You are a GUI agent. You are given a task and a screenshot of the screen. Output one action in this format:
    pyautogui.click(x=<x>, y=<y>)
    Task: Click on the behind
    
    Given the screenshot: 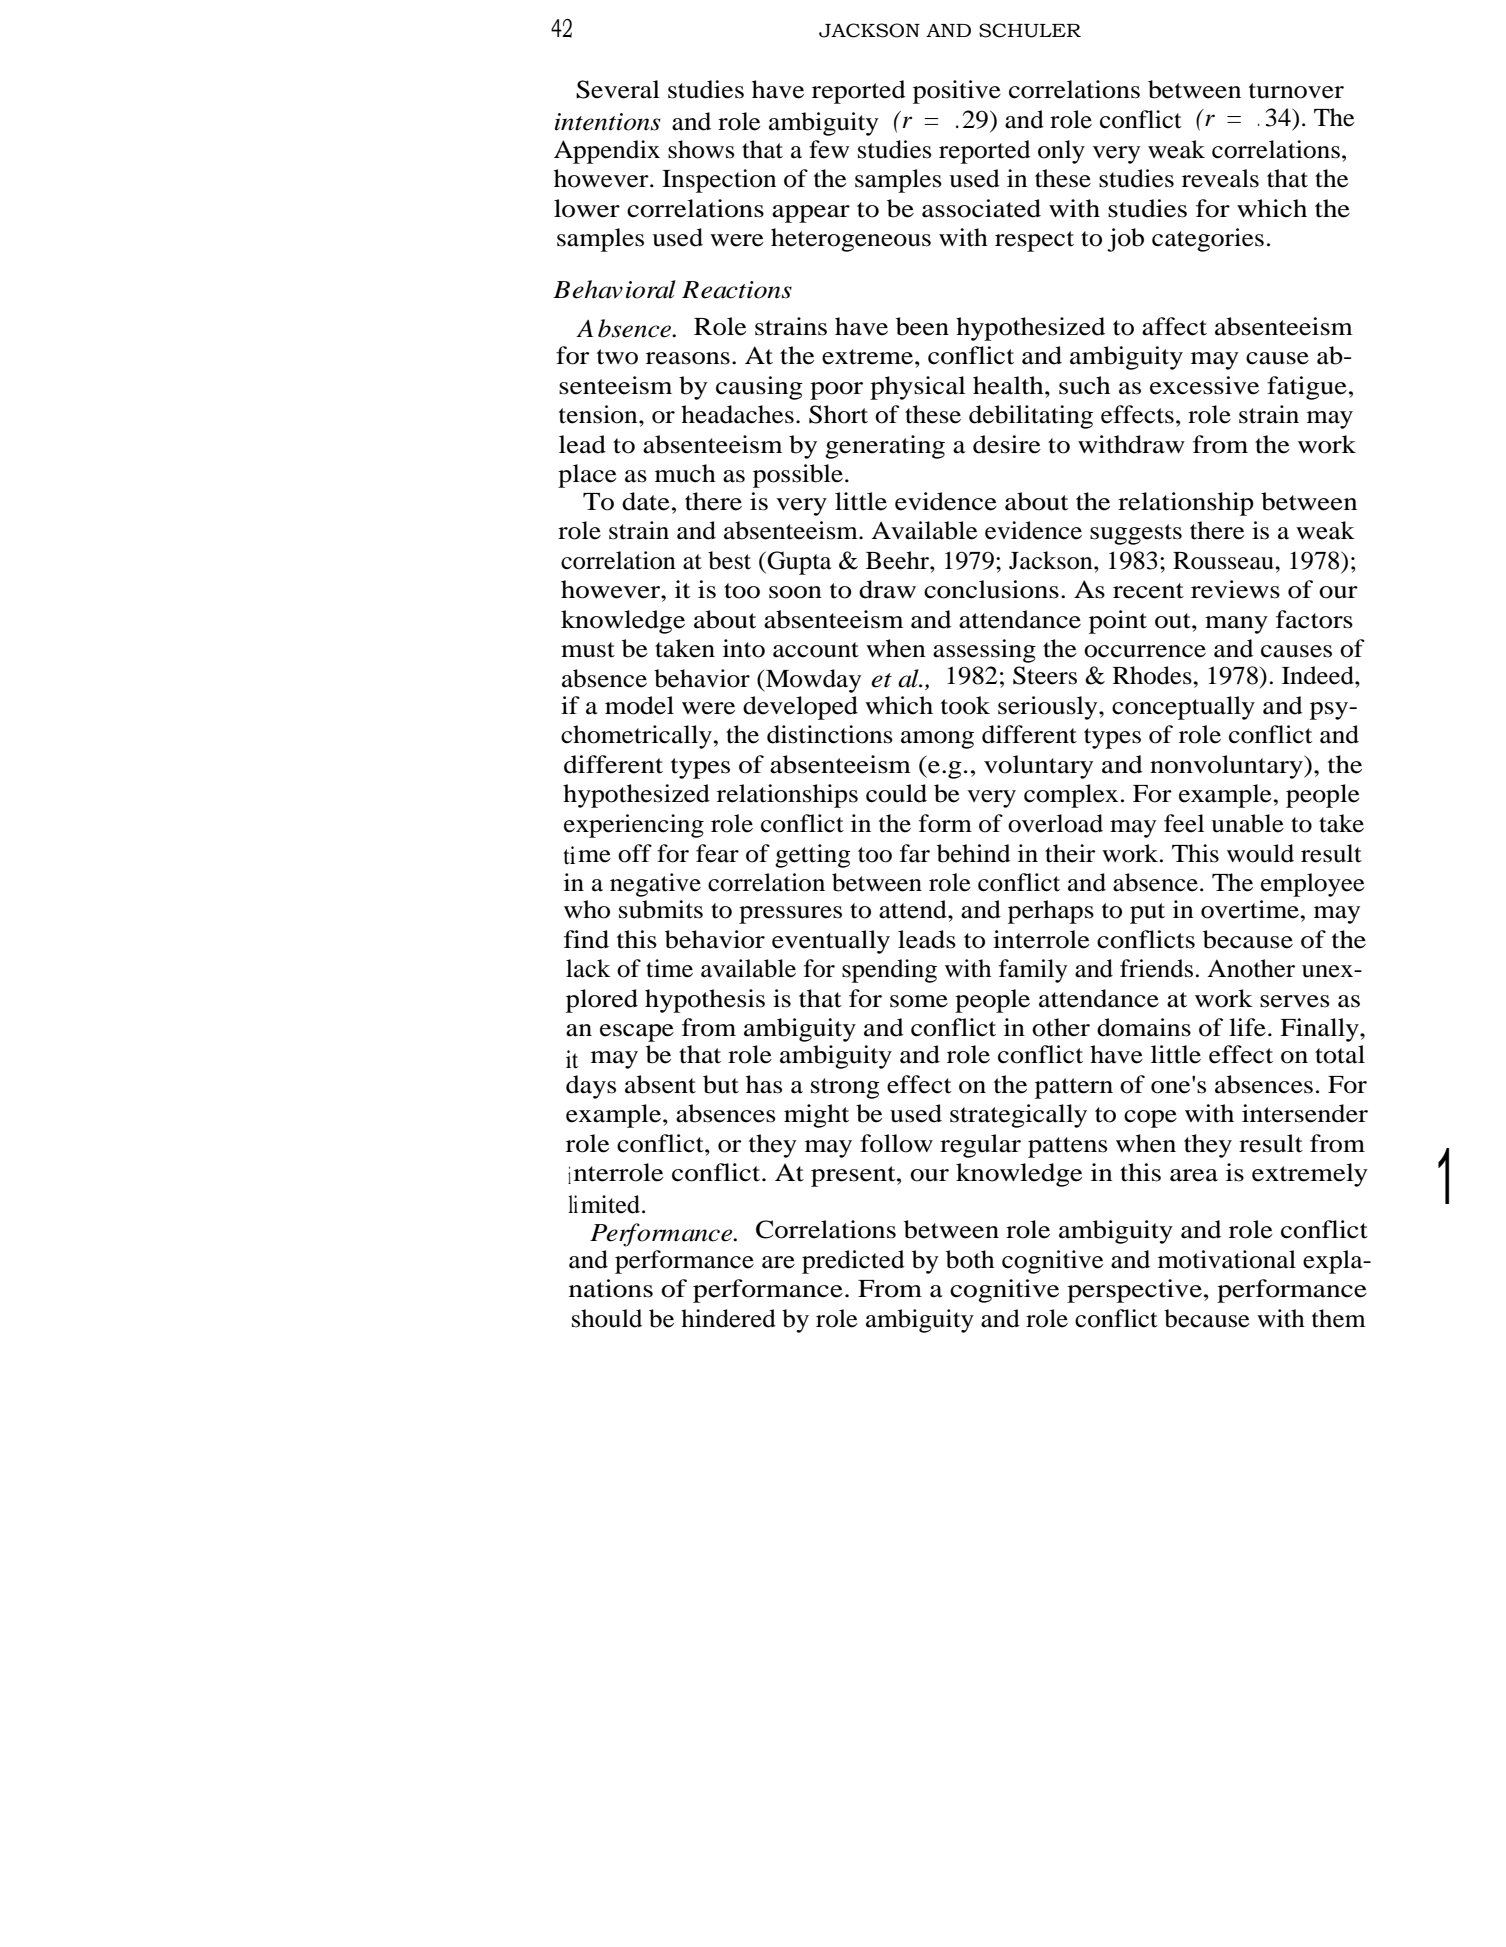 What is the action you would take?
    pyautogui.click(x=973, y=853)
